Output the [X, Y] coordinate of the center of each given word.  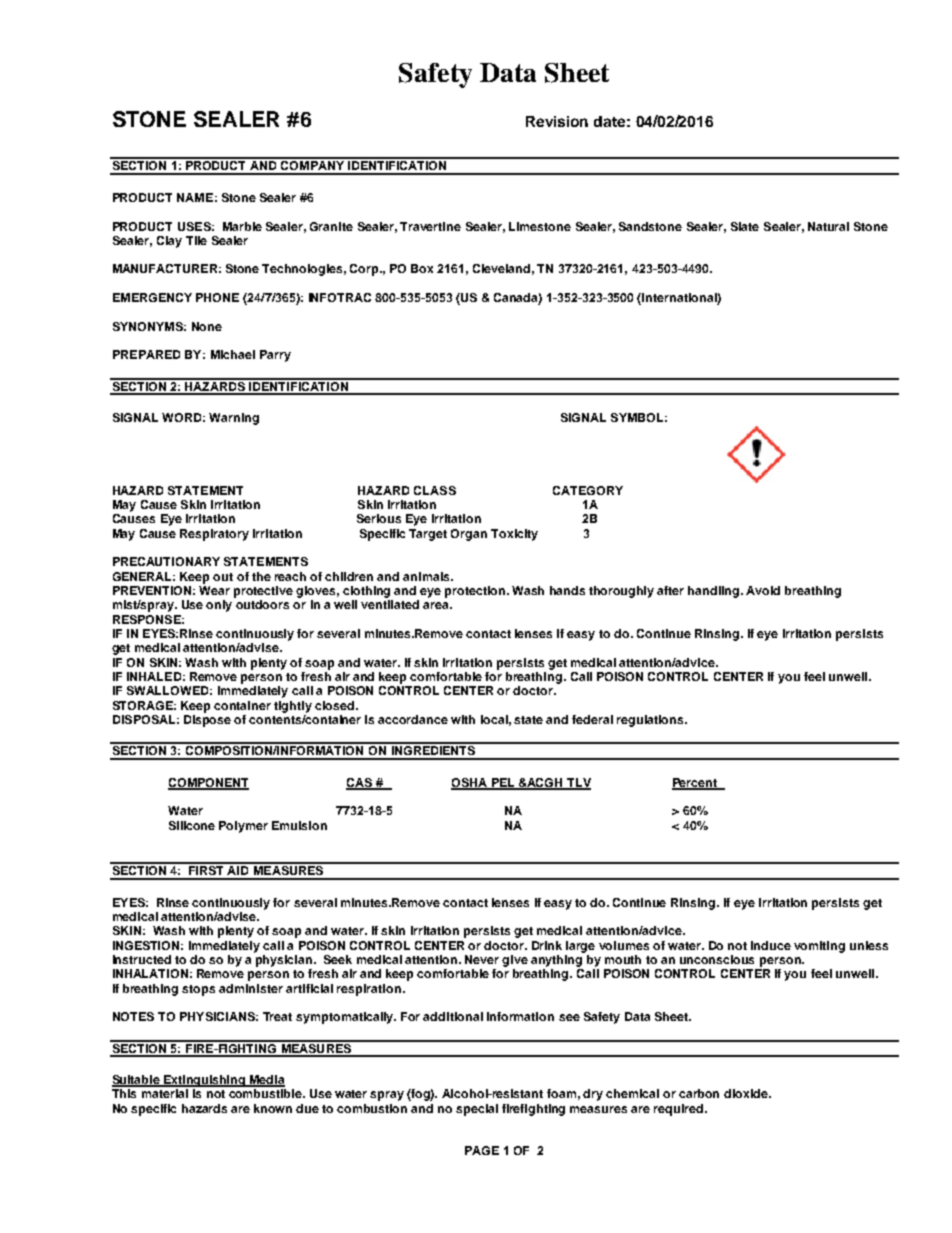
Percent [696, 783]
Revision [557, 121]
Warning [234, 419]
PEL [503, 783]
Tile [196, 240]
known [273, 1108]
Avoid [763, 590]
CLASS [435, 490]
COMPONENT [208, 783]
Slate [745, 226]
